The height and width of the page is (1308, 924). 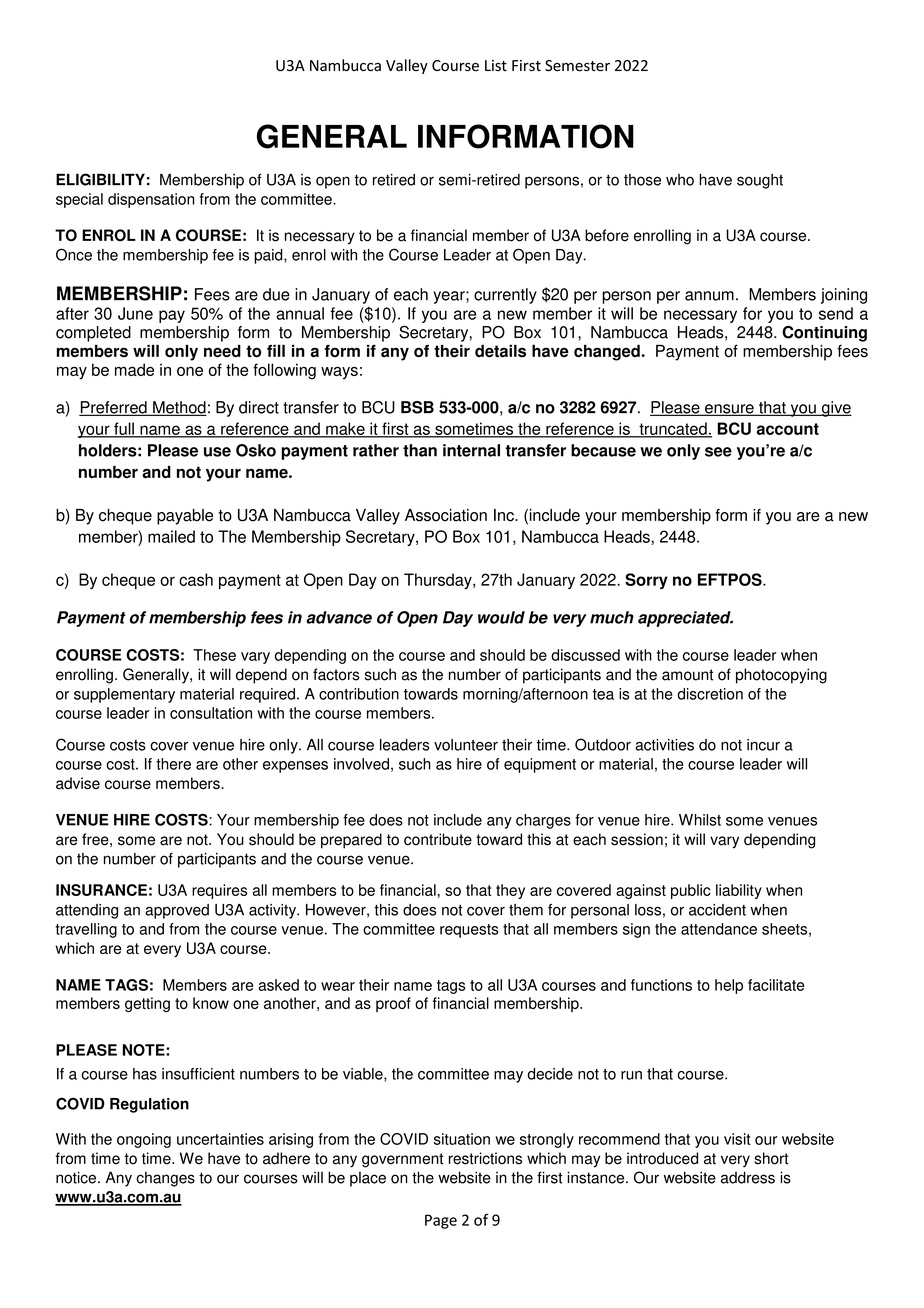 What do you see at coordinates (501, 617) in the page?
I see `would` at bounding box center [501, 617].
